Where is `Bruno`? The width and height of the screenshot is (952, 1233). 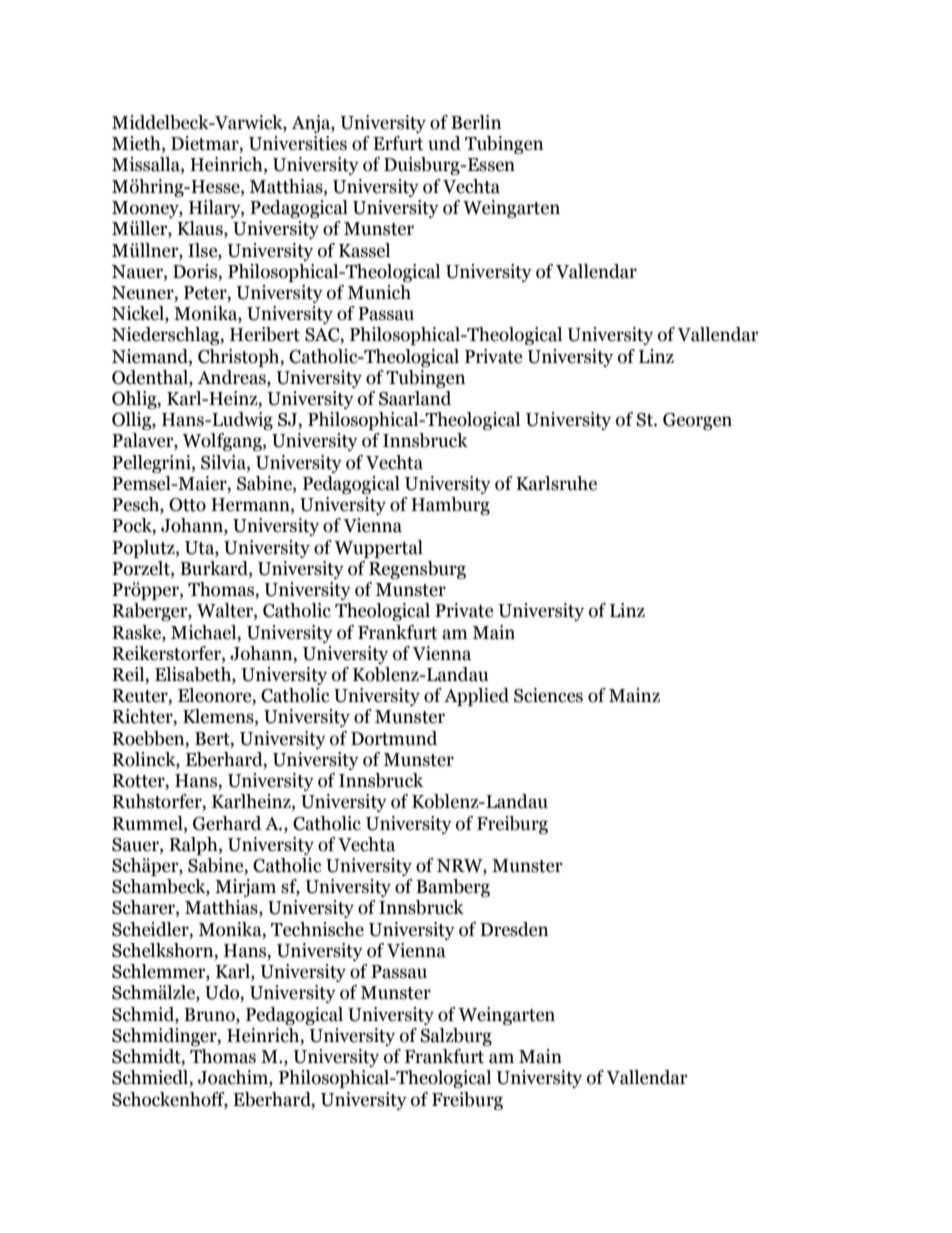 Bruno is located at coordinates (210, 1015).
